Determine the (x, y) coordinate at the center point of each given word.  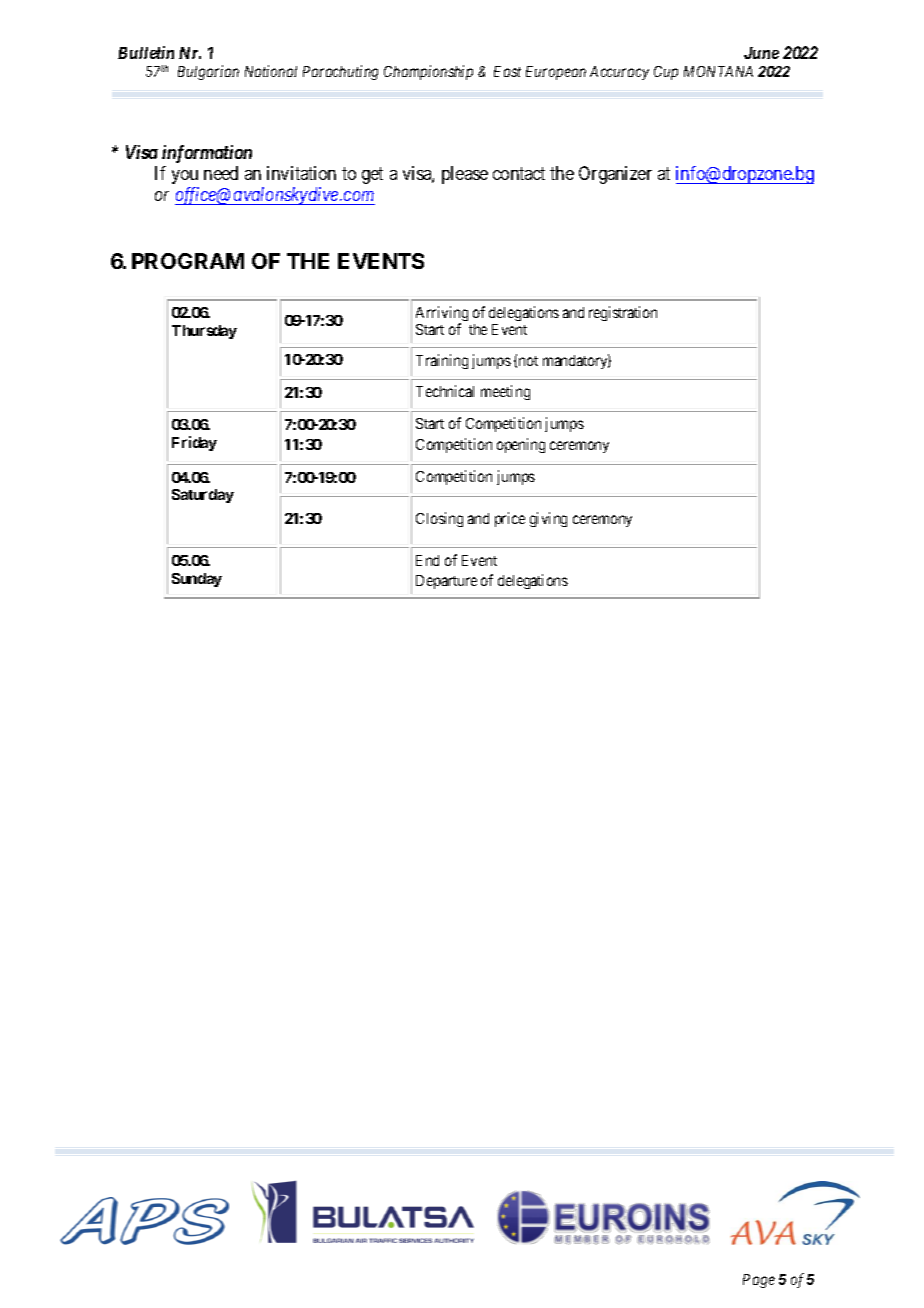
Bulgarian (208, 72)
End (427, 560)
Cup (666, 73)
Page (759, 1281)
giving (548, 519)
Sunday (197, 580)
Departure (446, 582)
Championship (428, 72)
